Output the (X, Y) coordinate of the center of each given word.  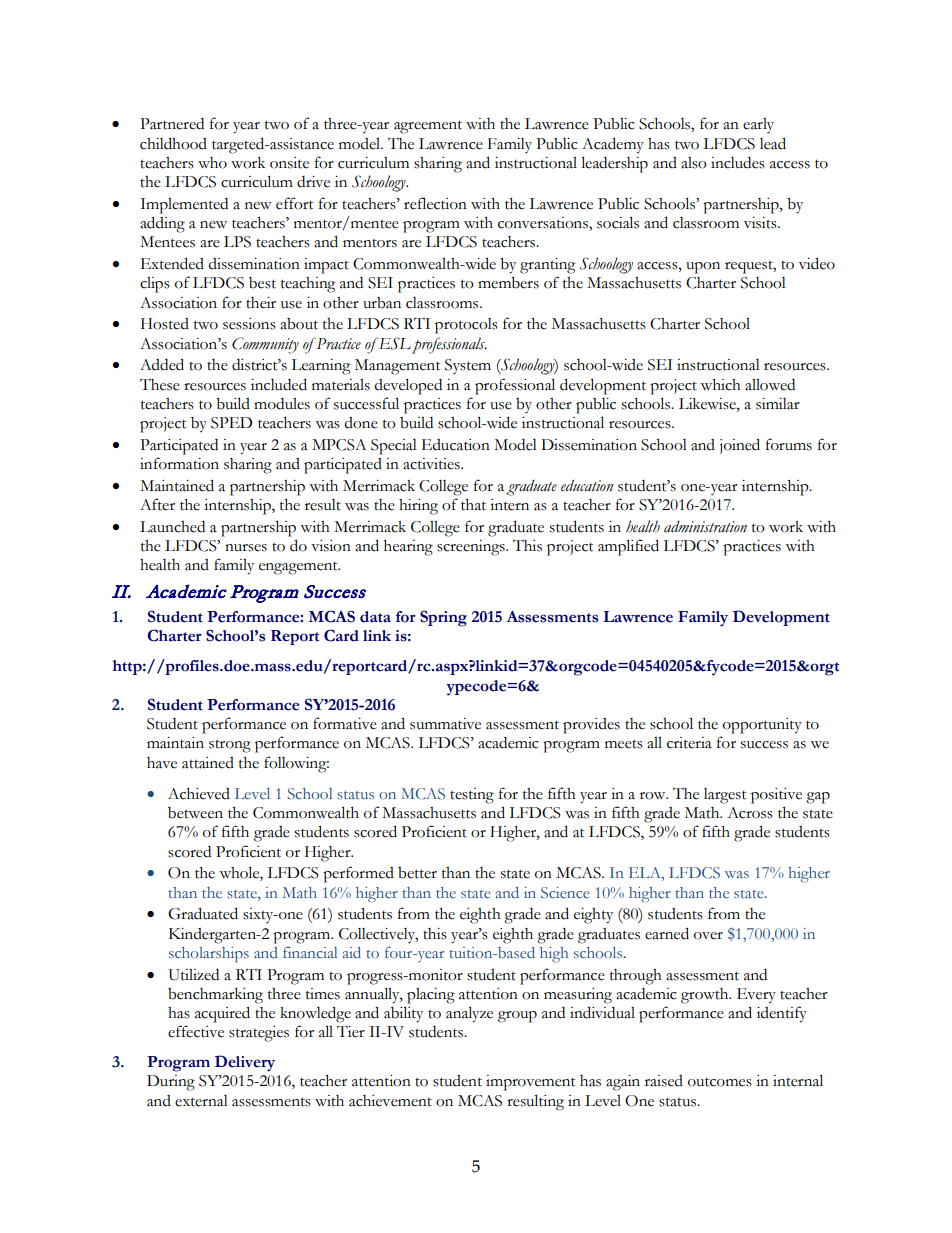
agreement (428, 127)
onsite (289, 163)
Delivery (245, 1063)
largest (725, 796)
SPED (231, 423)
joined (740, 446)
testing (472, 796)
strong (230, 746)
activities (432, 464)
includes (738, 163)
